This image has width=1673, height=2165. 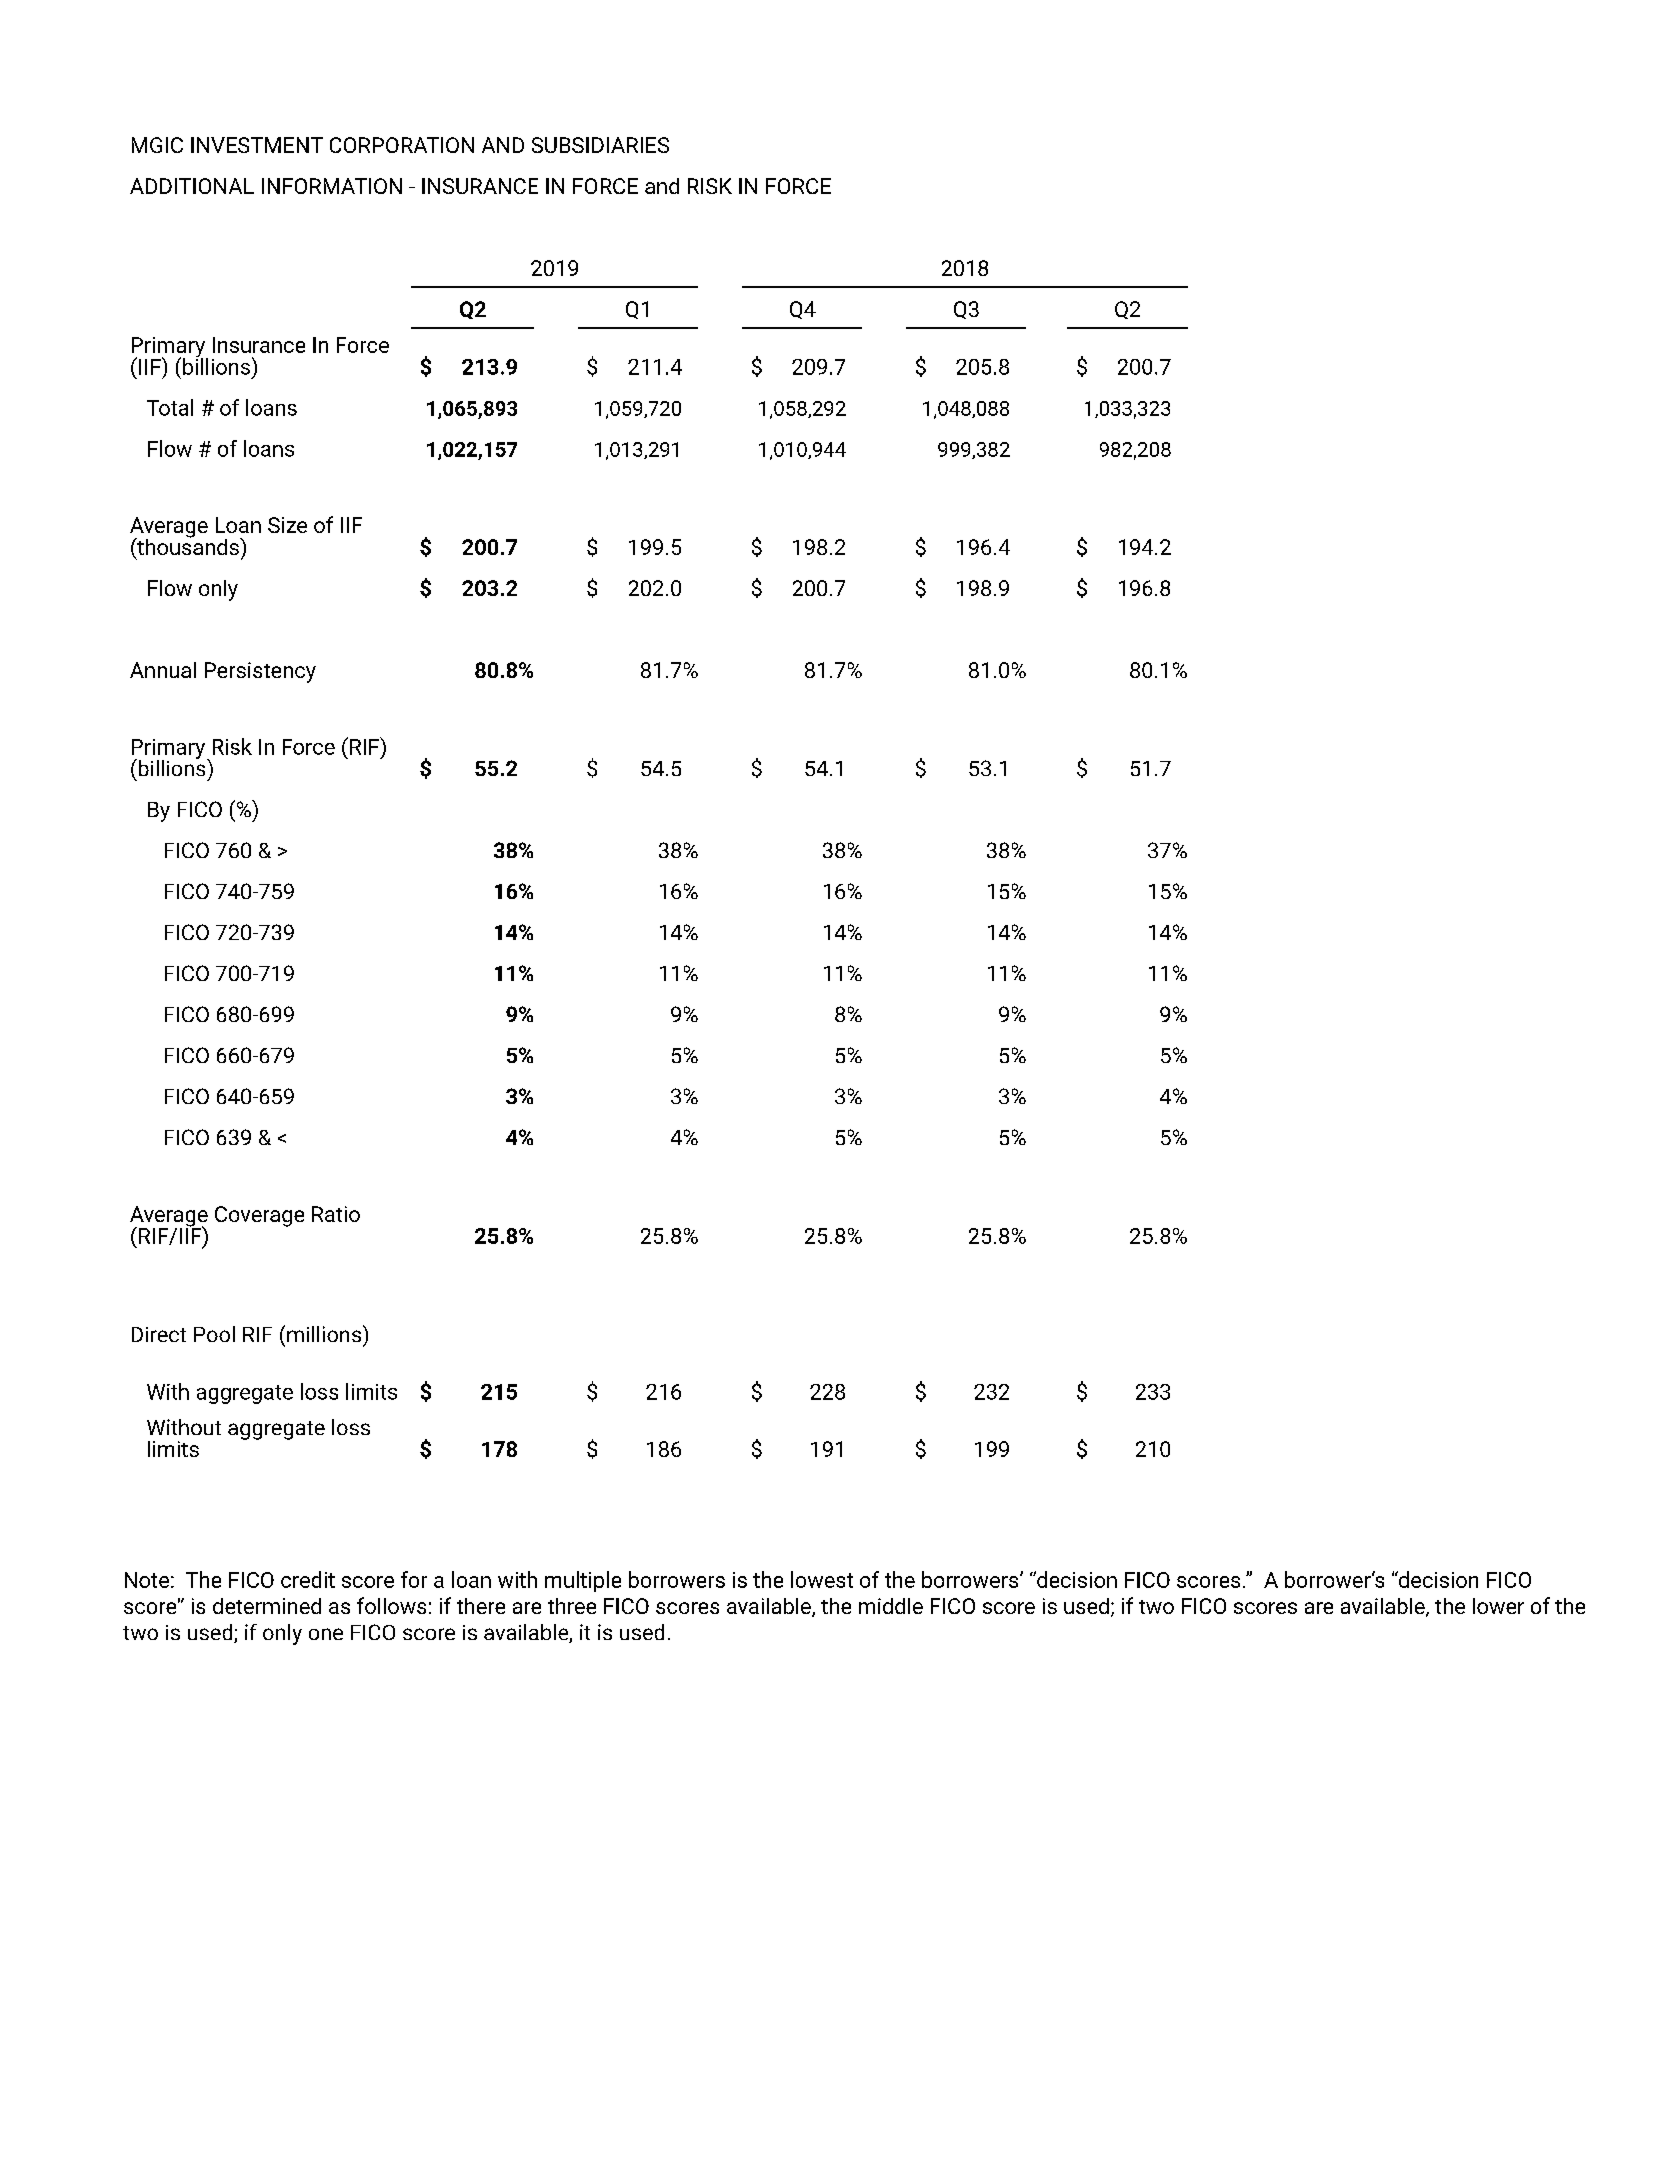 What do you see at coordinates (257, 145) in the image?
I see `INVESTMENT` at bounding box center [257, 145].
